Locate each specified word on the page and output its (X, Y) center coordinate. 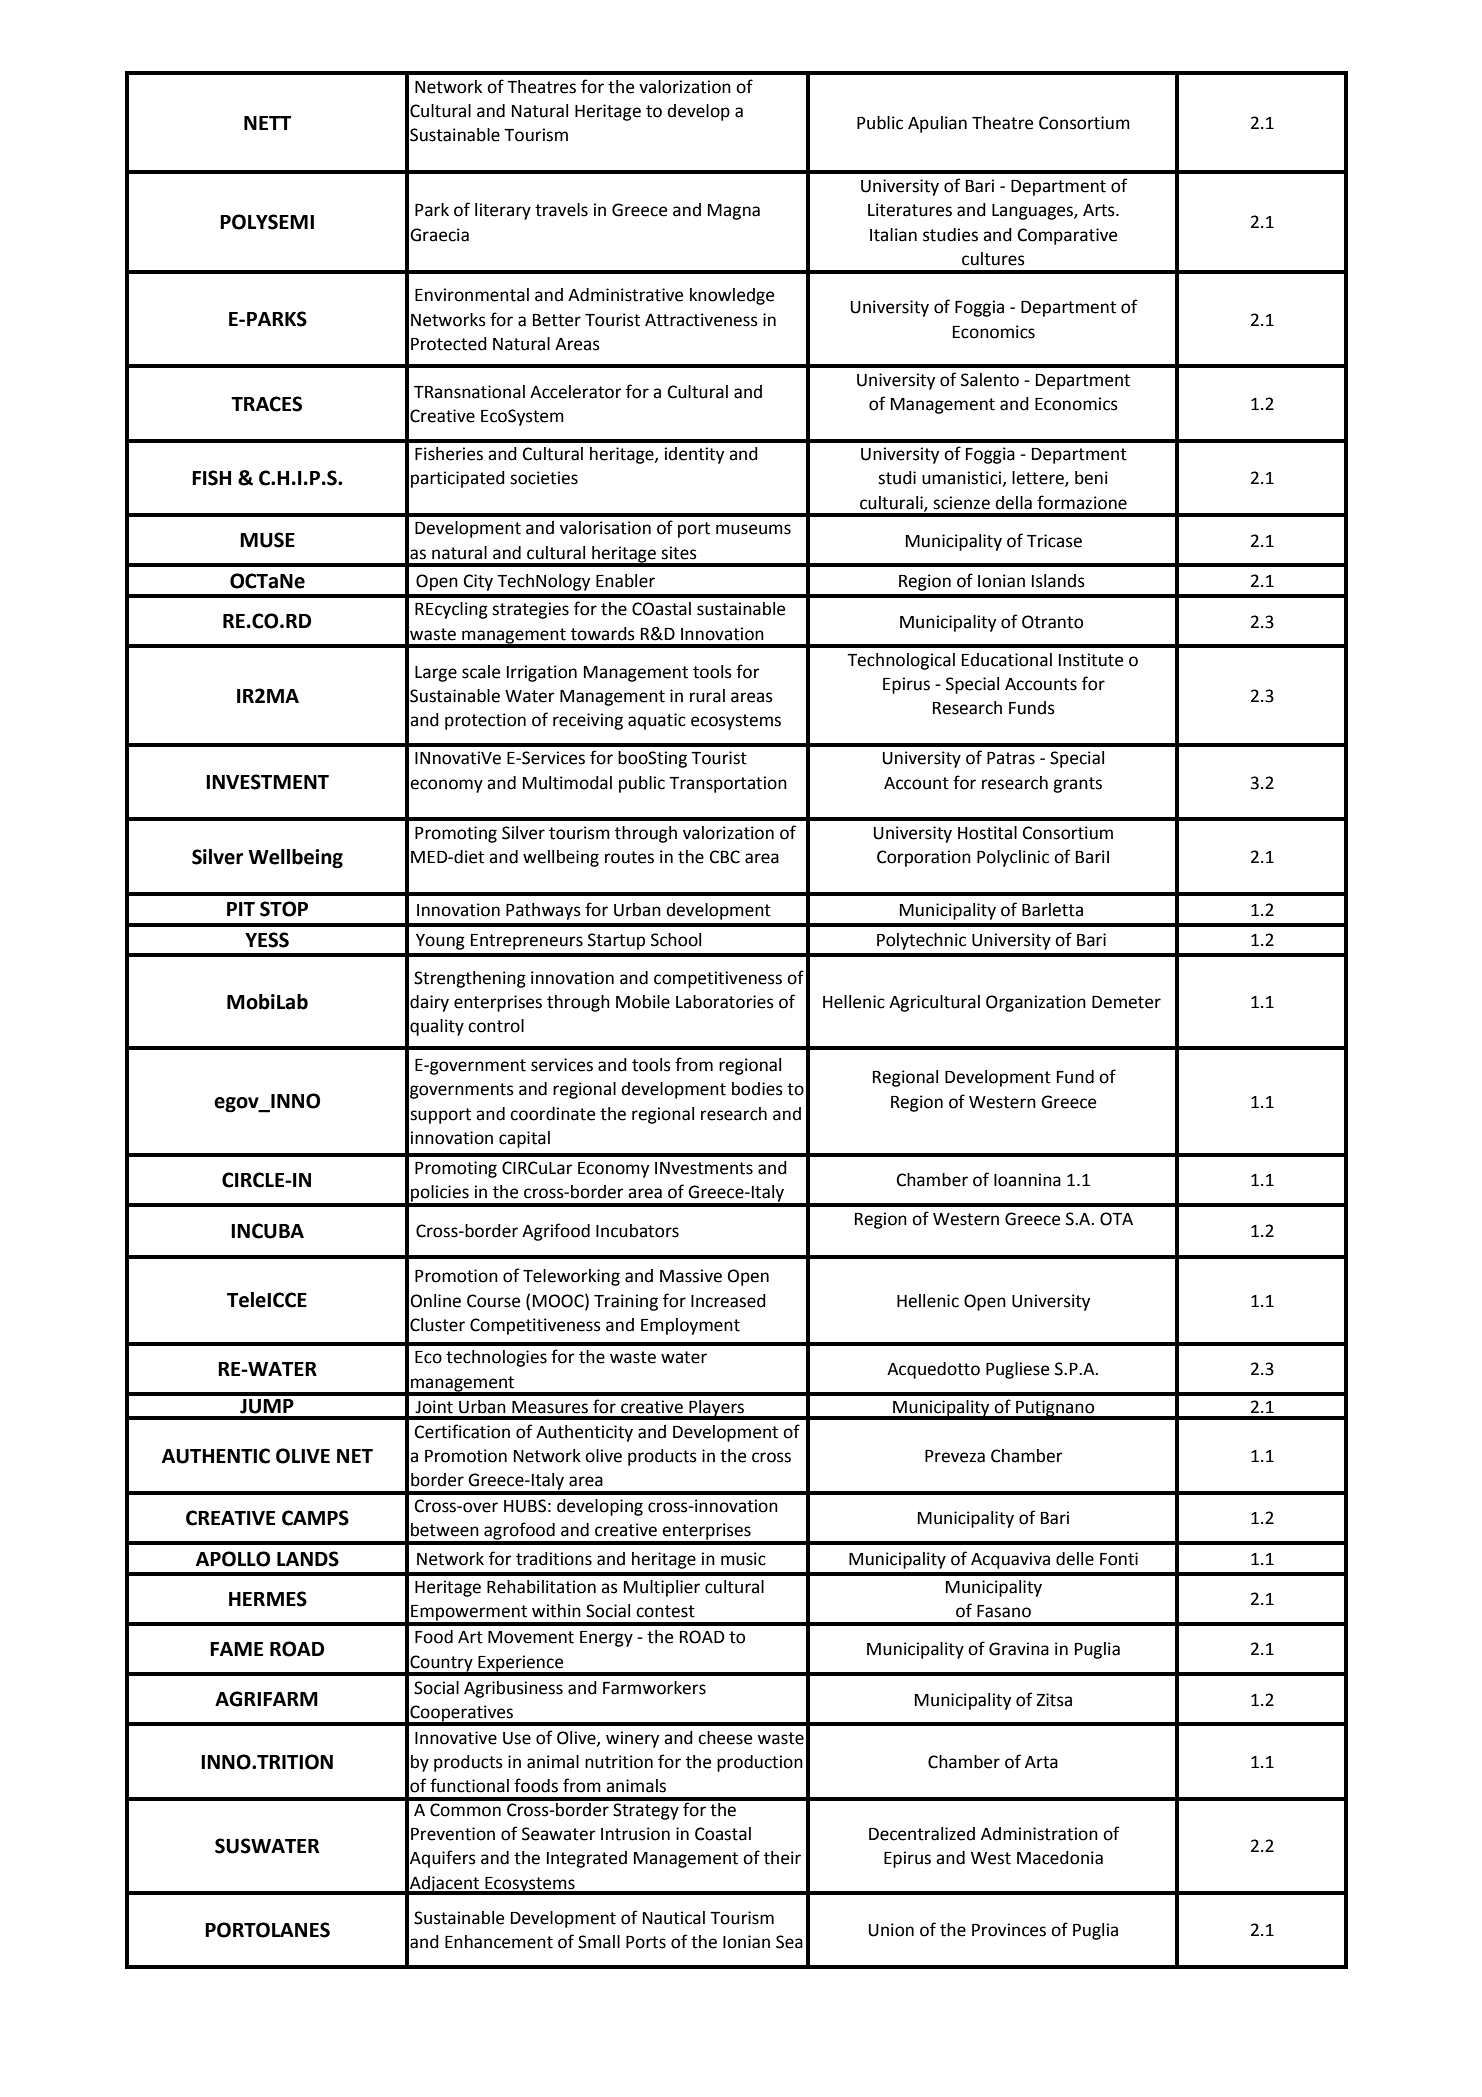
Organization (1036, 1003)
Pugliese (1017, 1370)
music (743, 1559)
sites (679, 553)
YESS (267, 940)
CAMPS (315, 1518)
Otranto (1052, 622)
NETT (267, 123)
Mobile (643, 1002)
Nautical (674, 1918)
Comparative (1067, 236)
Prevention (453, 1834)
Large (436, 674)
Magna (734, 212)
